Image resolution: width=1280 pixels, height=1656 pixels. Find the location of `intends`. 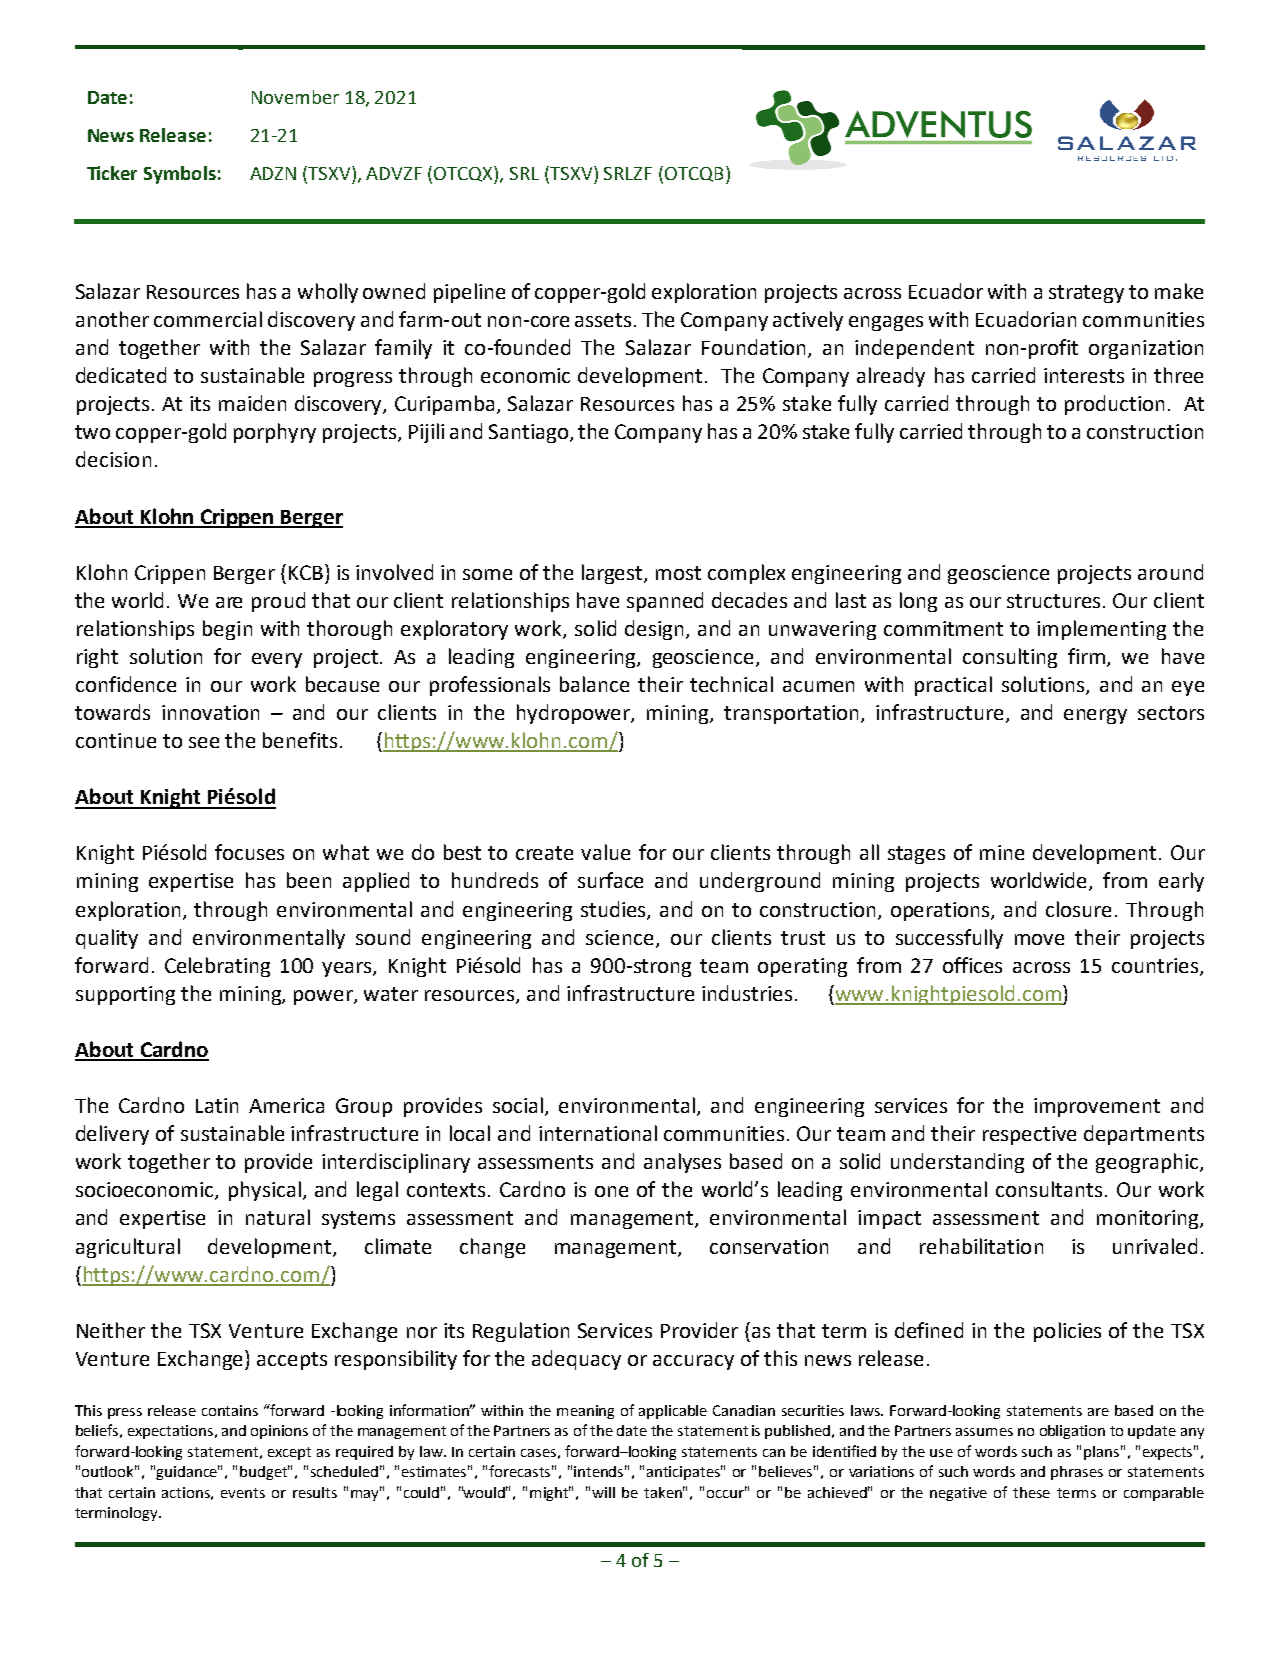

intends is located at coordinates (600, 1471).
